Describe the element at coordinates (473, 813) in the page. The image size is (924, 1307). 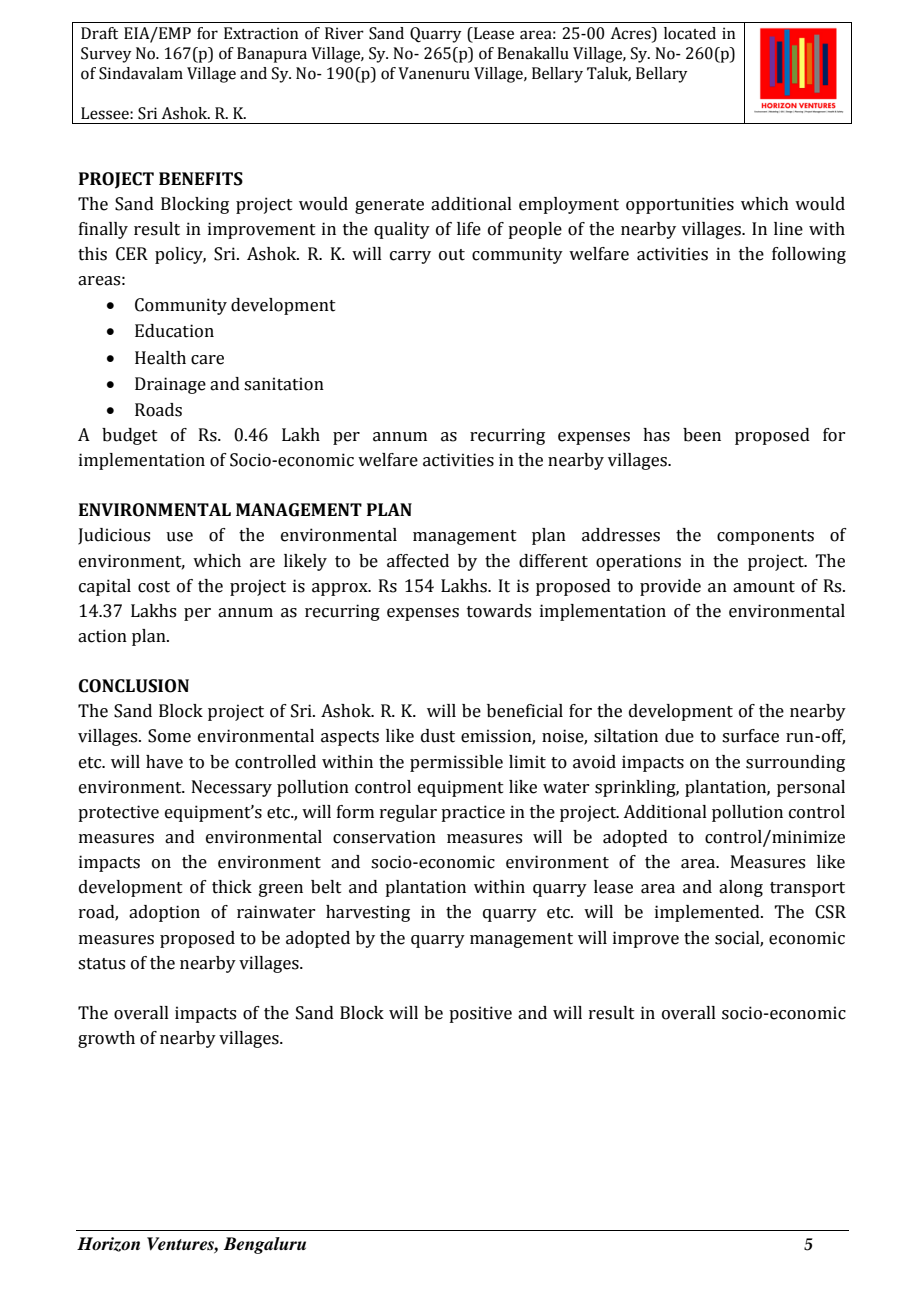
I see `practice` at that location.
